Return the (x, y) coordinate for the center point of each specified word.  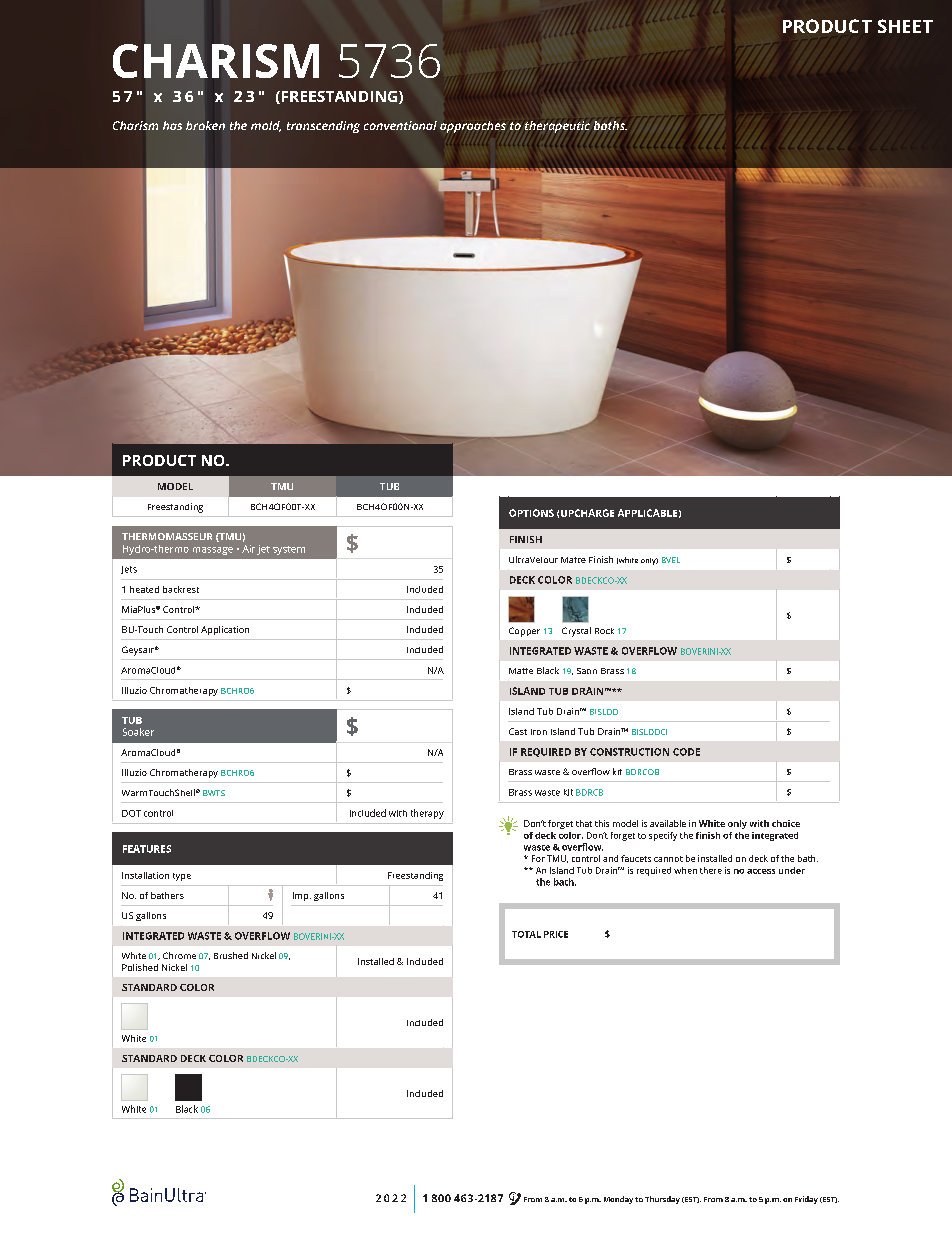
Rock (604, 631)
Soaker (138, 732)
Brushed (231, 955)
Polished (140, 967)
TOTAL (526, 934)
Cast (518, 731)
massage (213, 551)
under (792, 870)
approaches (473, 127)
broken (205, 125)
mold (266, 126)
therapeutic (557, 127)
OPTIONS (531, 513)
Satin (587, 671)
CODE (686, 752)
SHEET (905, 26)
